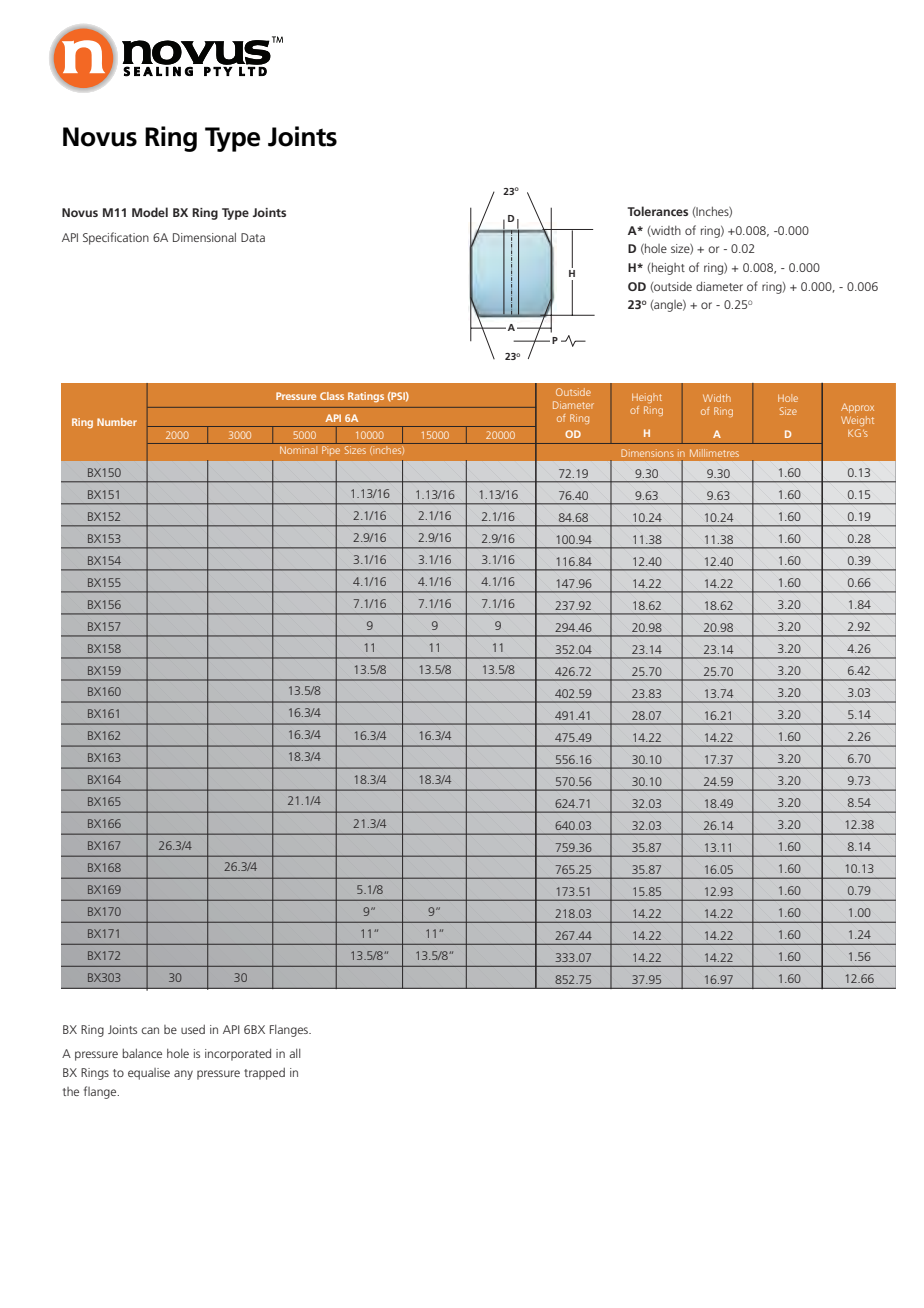  What do you see at coordinates (657, 211) in the document?
I see `Tolerances` at bounding box center [657, 211].
